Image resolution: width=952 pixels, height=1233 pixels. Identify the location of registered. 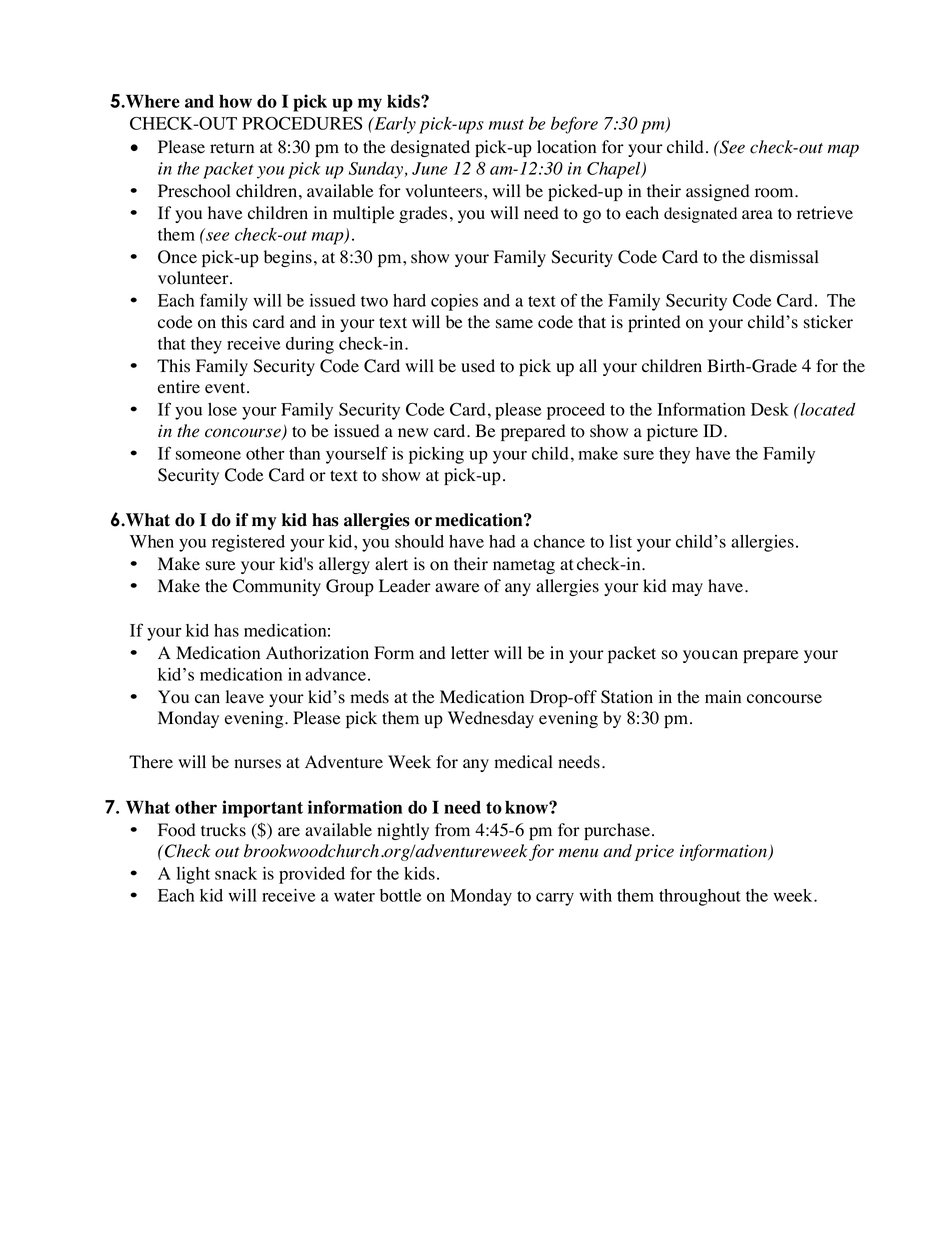
(248, 543).
